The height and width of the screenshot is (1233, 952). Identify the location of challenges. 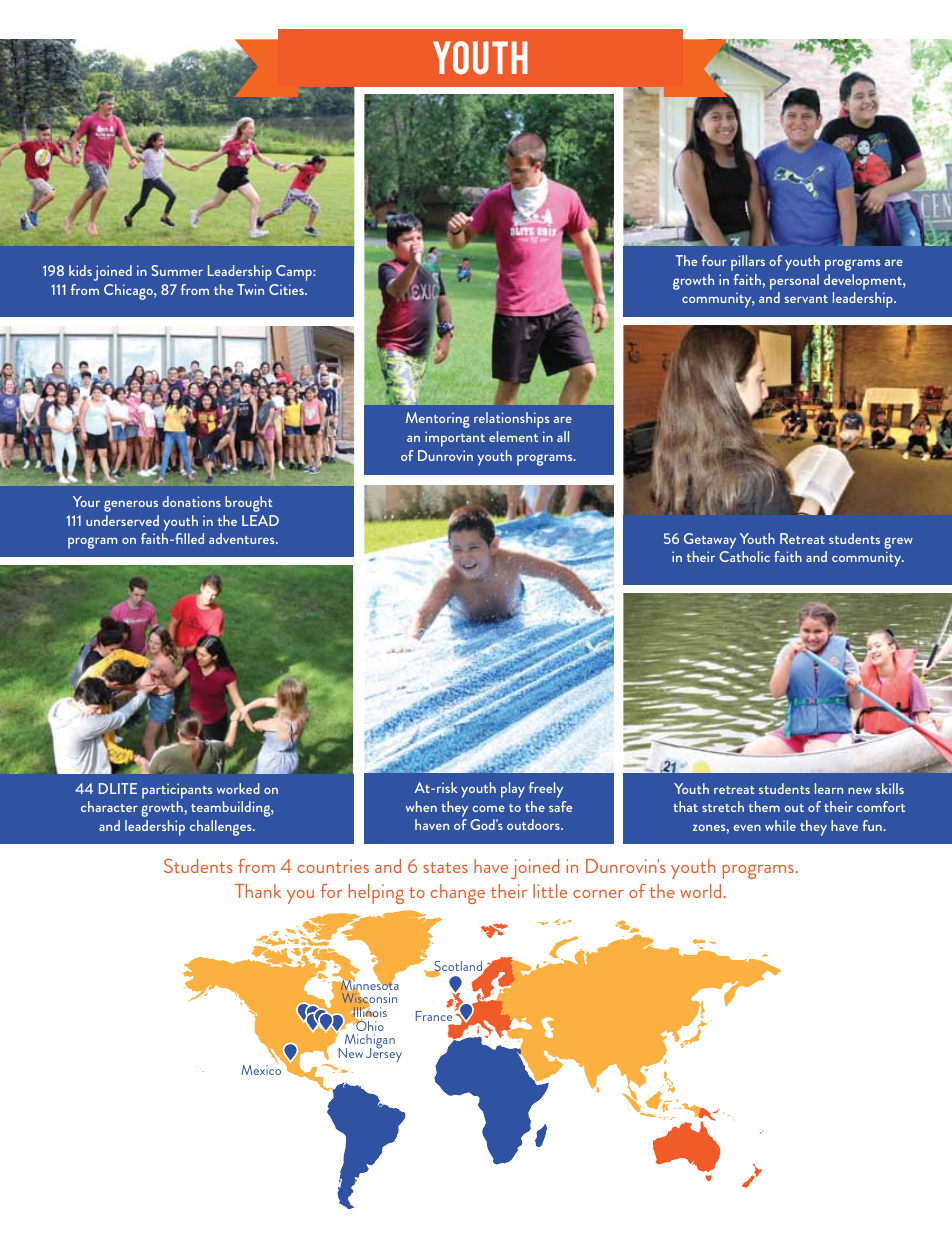
(222, 828).
